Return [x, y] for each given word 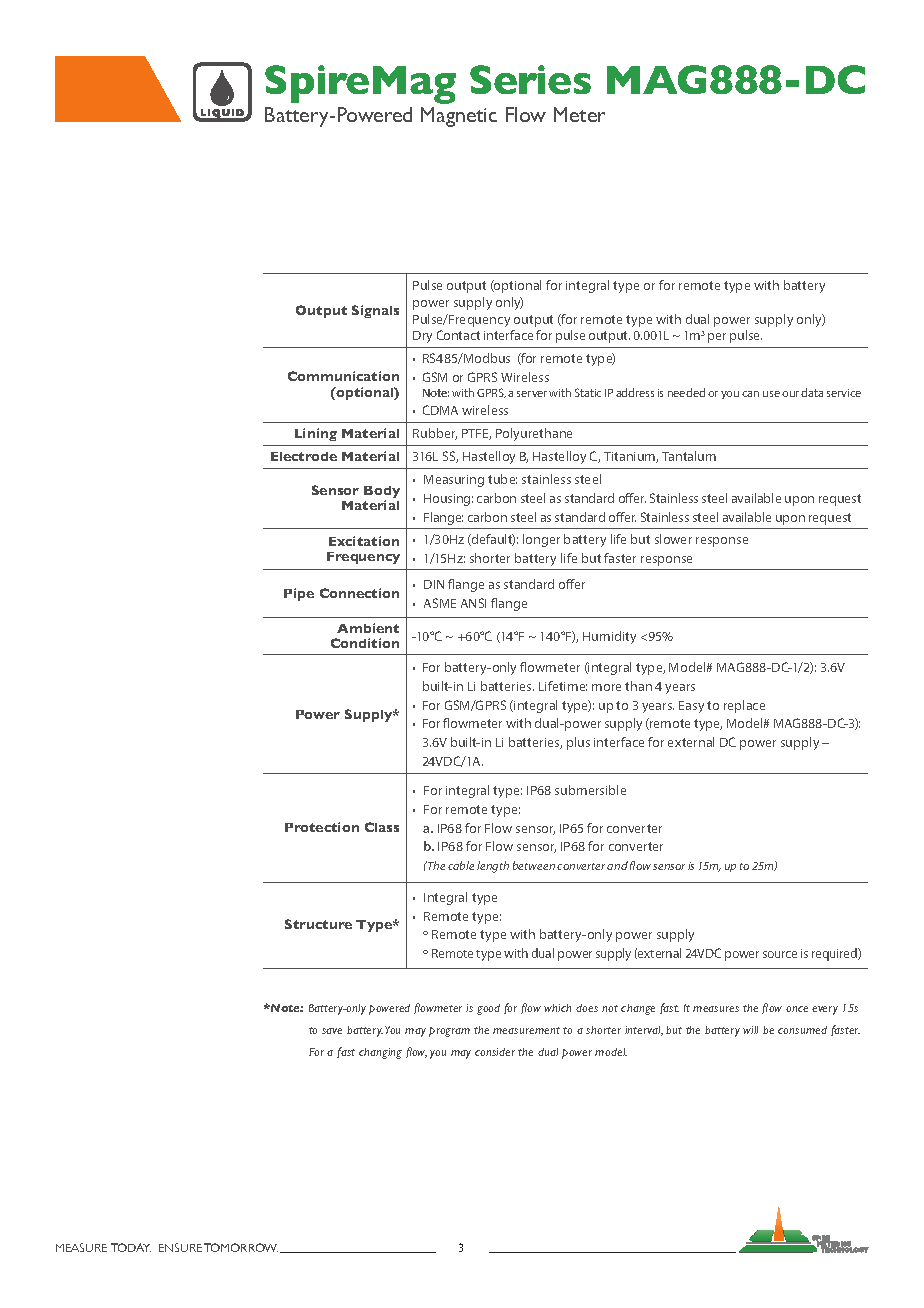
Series [530, 79]
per [717, 338]
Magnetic [459, 117]
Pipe [299, 594]
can [750, 394]
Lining [316, 434]
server [532, 394]
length [493, 867]
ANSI [473, 603]
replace [744, 706]
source [780, 954]
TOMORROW [241, 1247]
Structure [318, 924]
